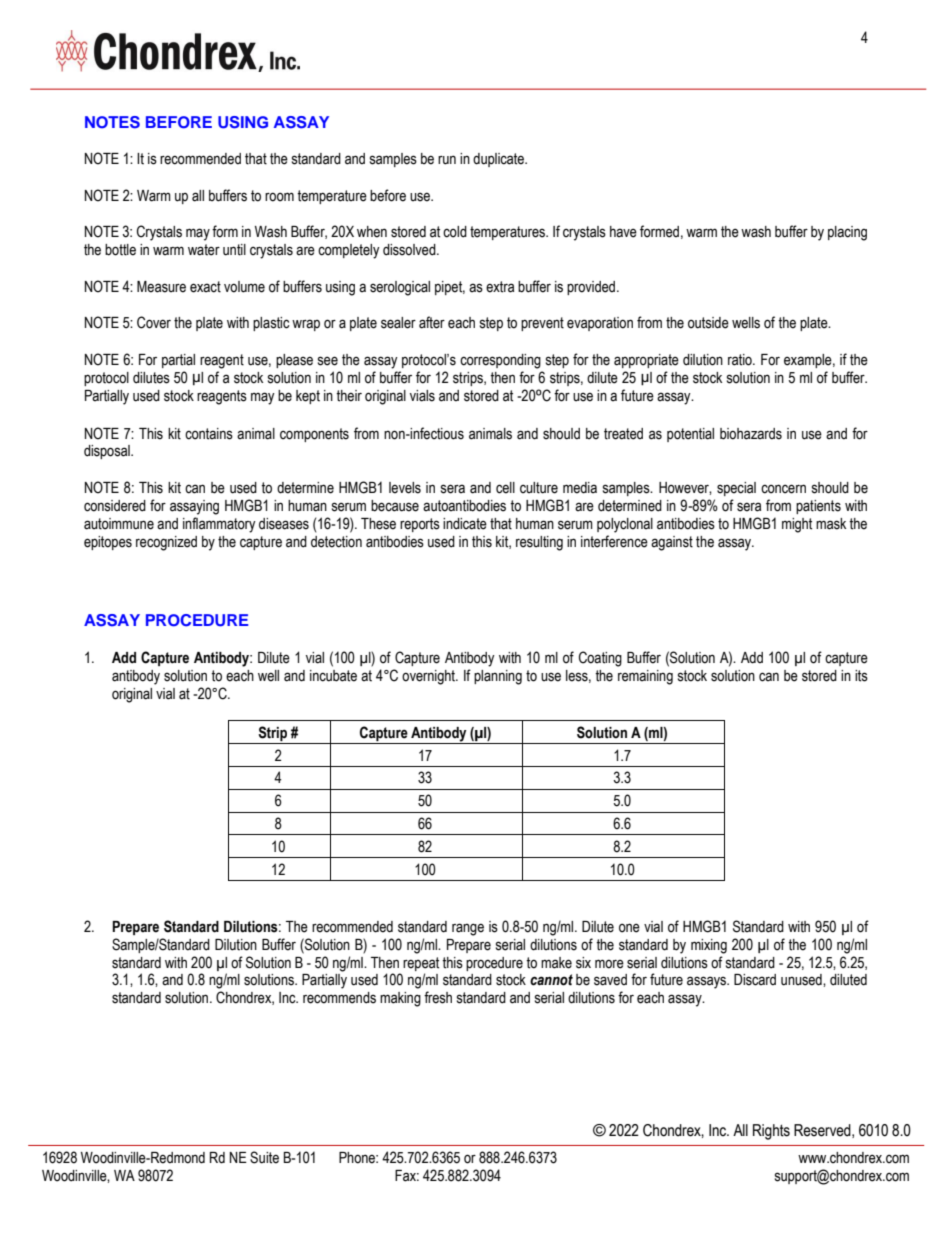 The height and width of the document is (1233, 952). What do you see at coordinates (709, 946) in the document?
I see `mixing` at bounding box center [709, 946].
